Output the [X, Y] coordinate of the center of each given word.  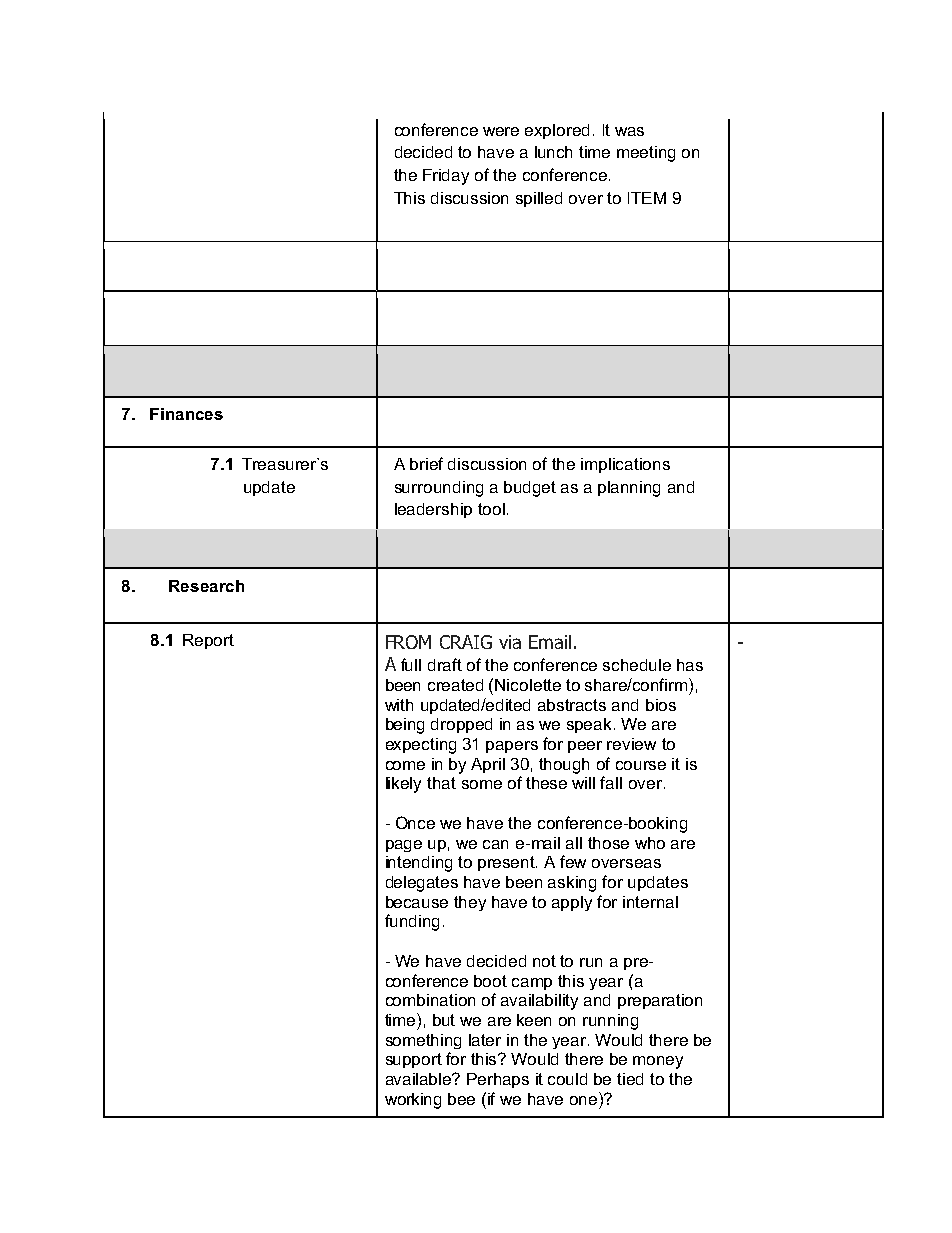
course [641, 765]
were [501, 131]
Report [208, 641]
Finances [186, 414]
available [420, 1079]
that [441, 783]
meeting [646, 154]
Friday [446, 177]
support [414, 1060]
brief [426, 463]
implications [625, 465]
